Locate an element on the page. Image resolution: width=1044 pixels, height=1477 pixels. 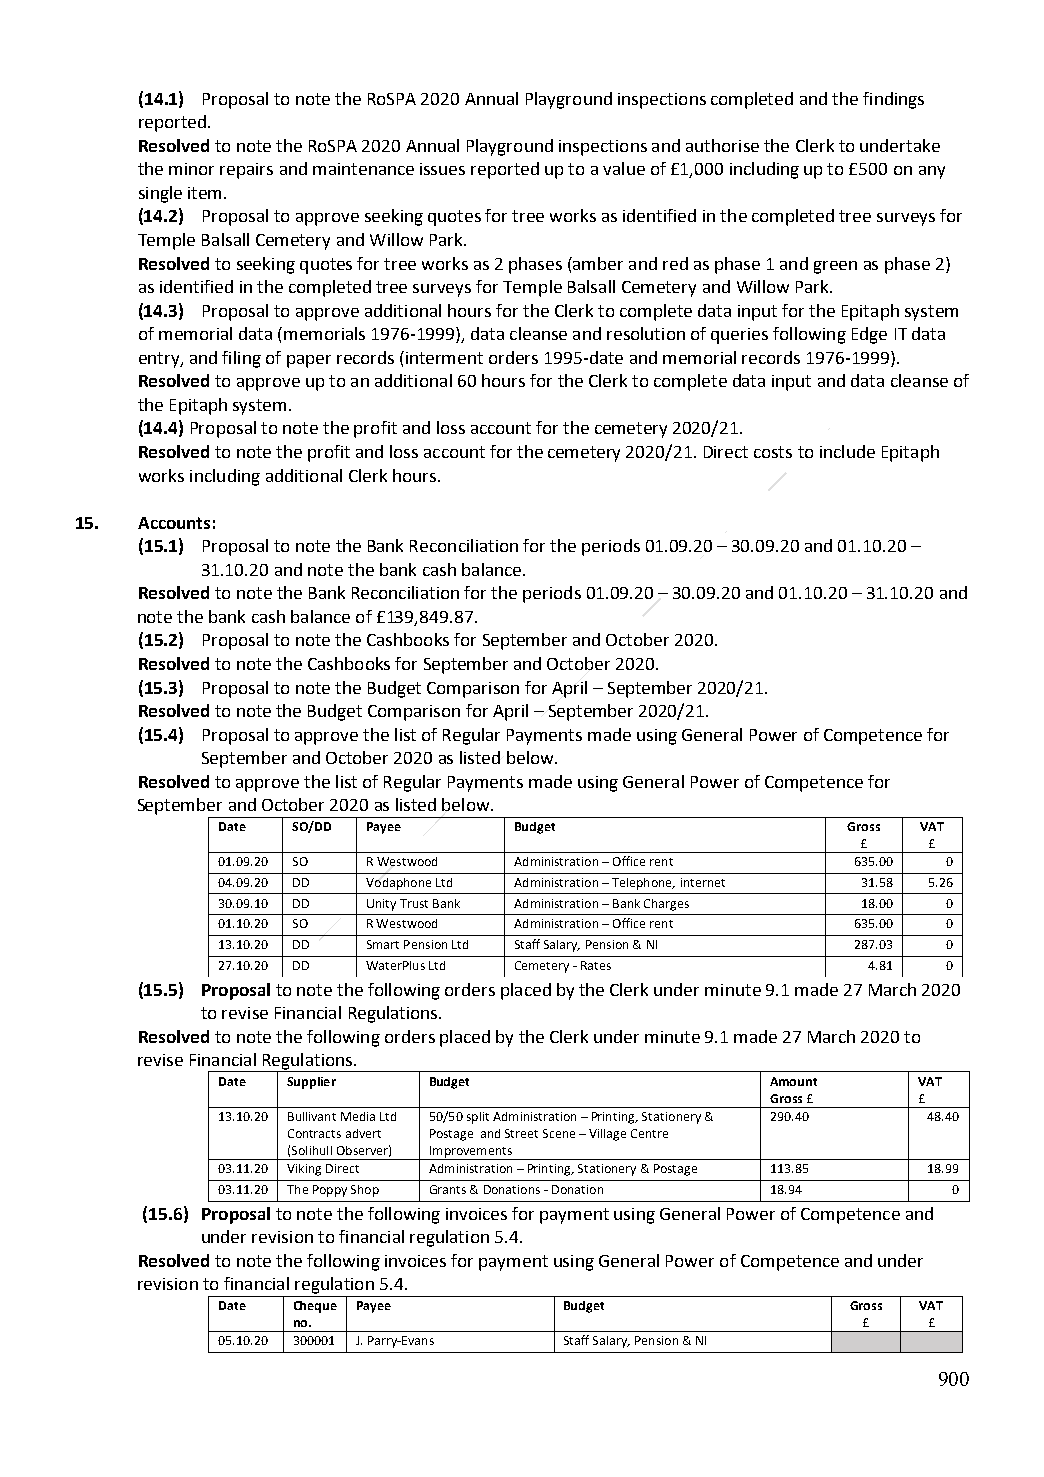
Cheque is located at coordinates (315, 1307).
